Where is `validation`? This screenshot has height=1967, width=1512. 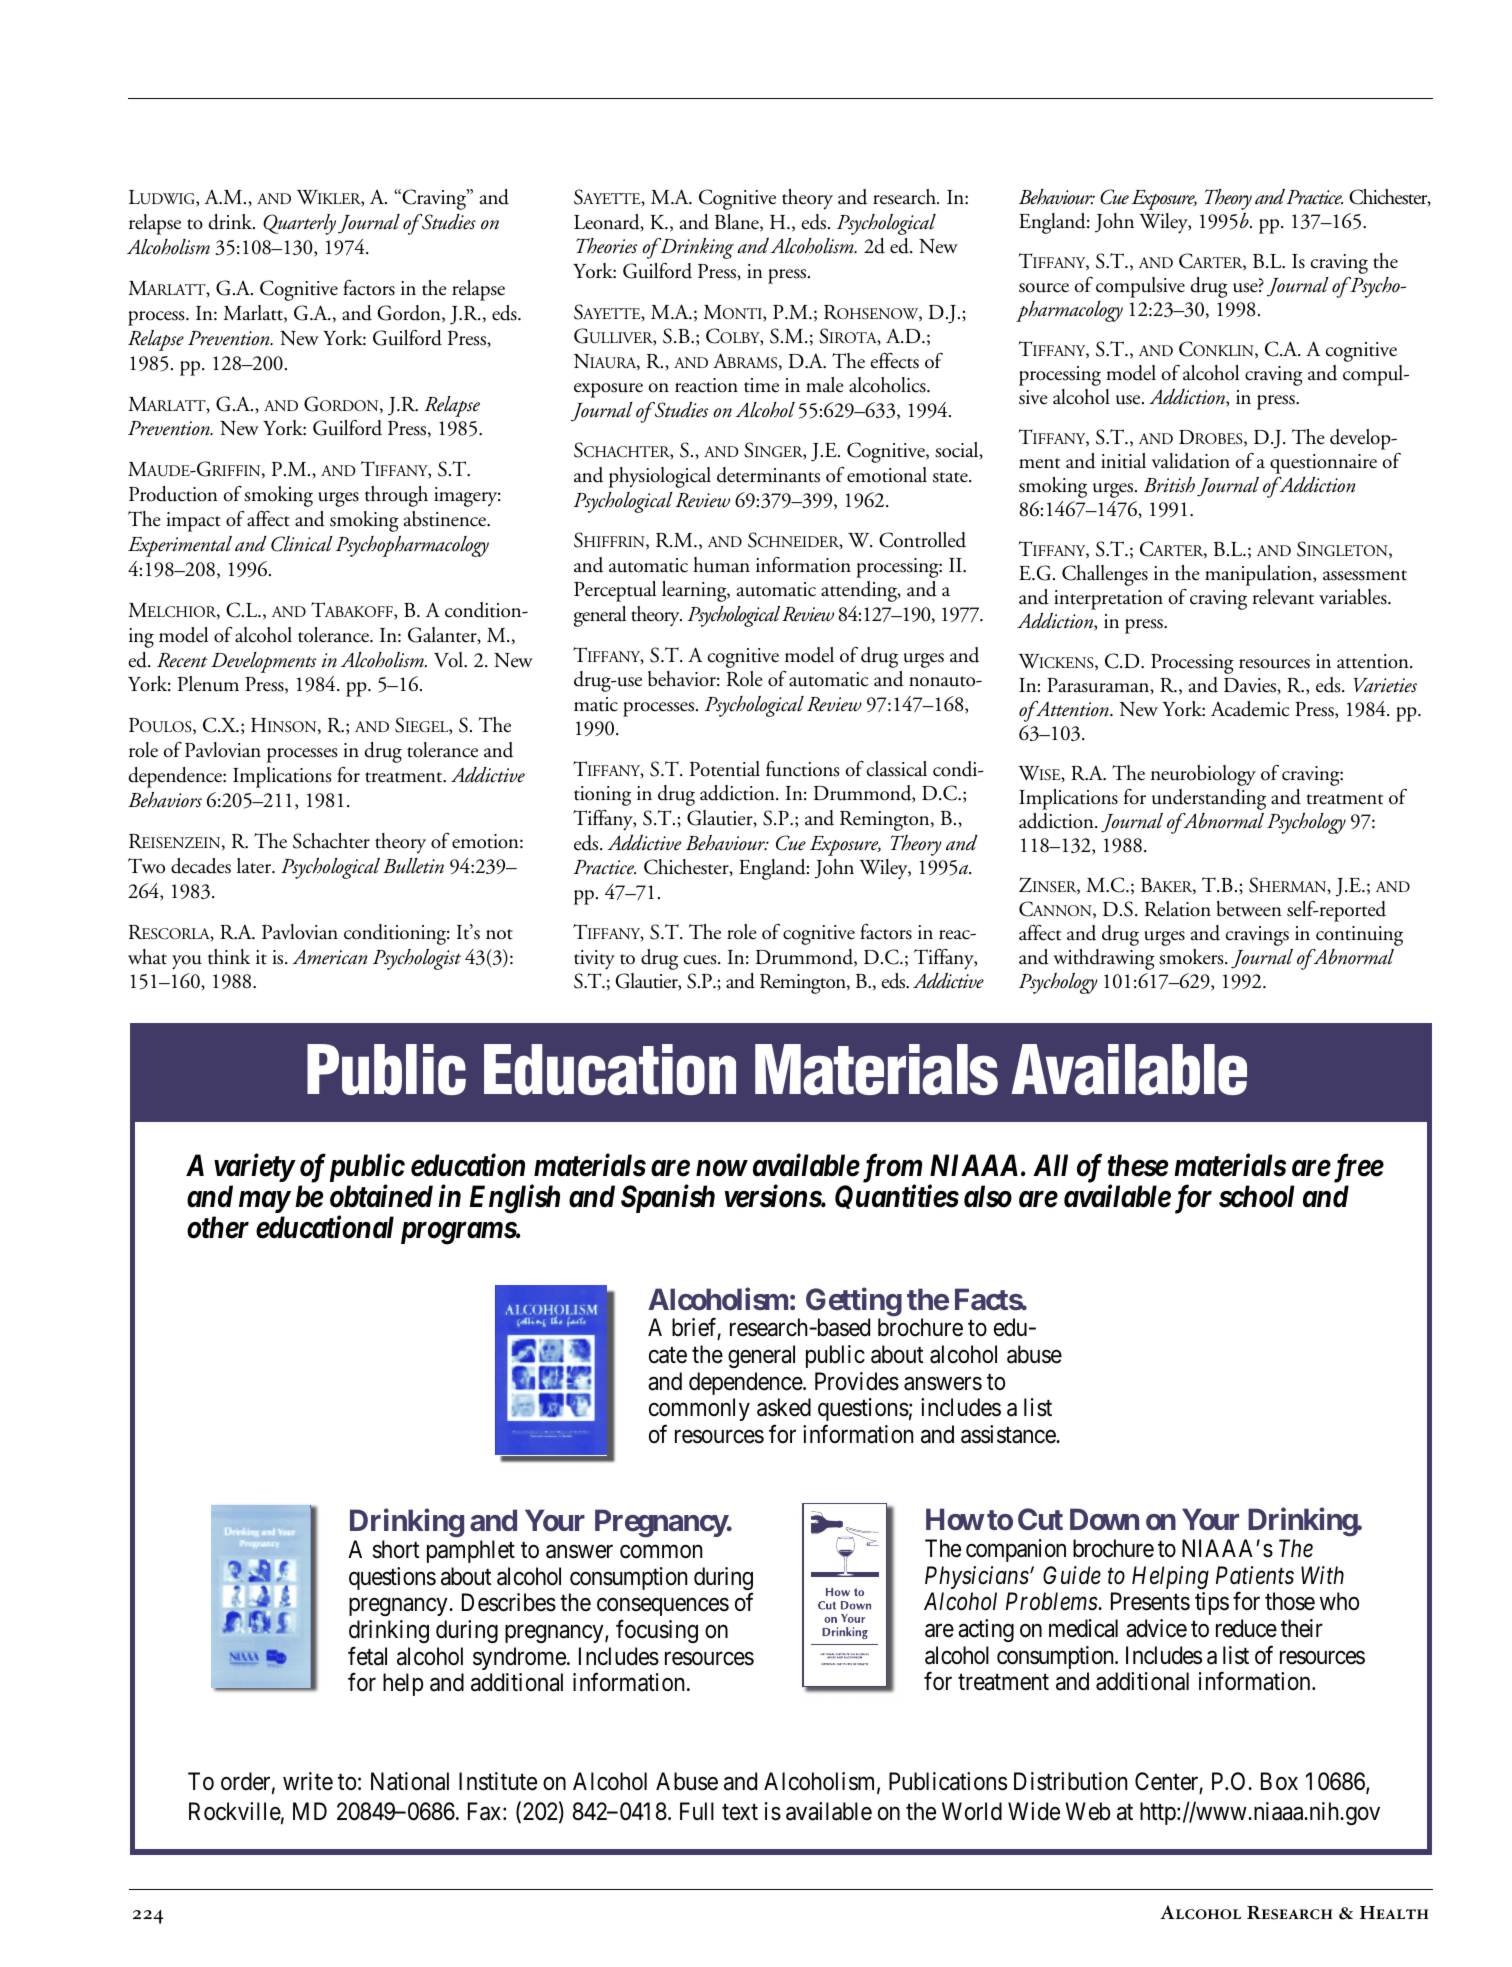 validation is located at coordinates (1190, 461).
